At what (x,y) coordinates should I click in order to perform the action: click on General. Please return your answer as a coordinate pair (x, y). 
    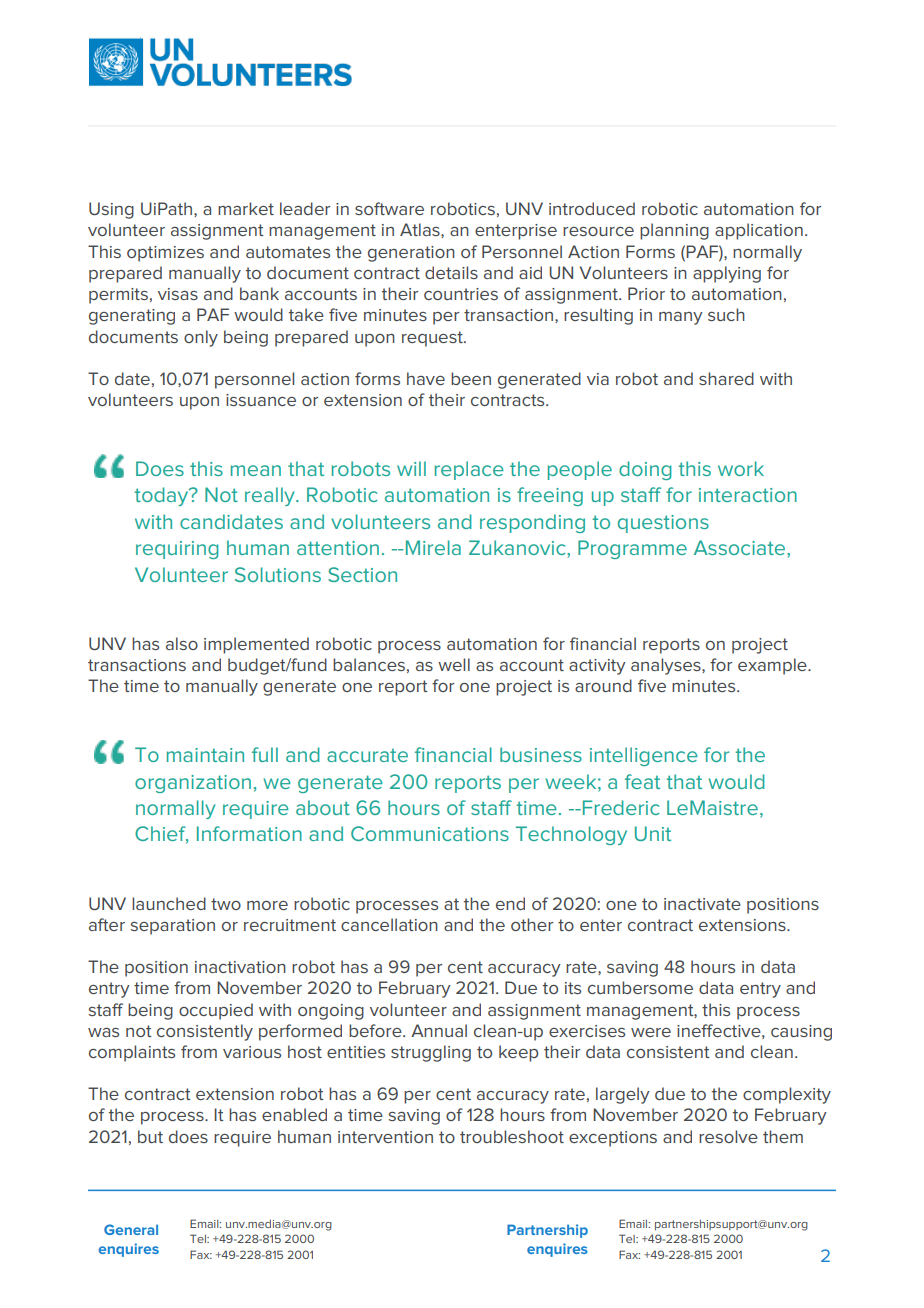
    Looking at the image, I should click on (131, 1229).
